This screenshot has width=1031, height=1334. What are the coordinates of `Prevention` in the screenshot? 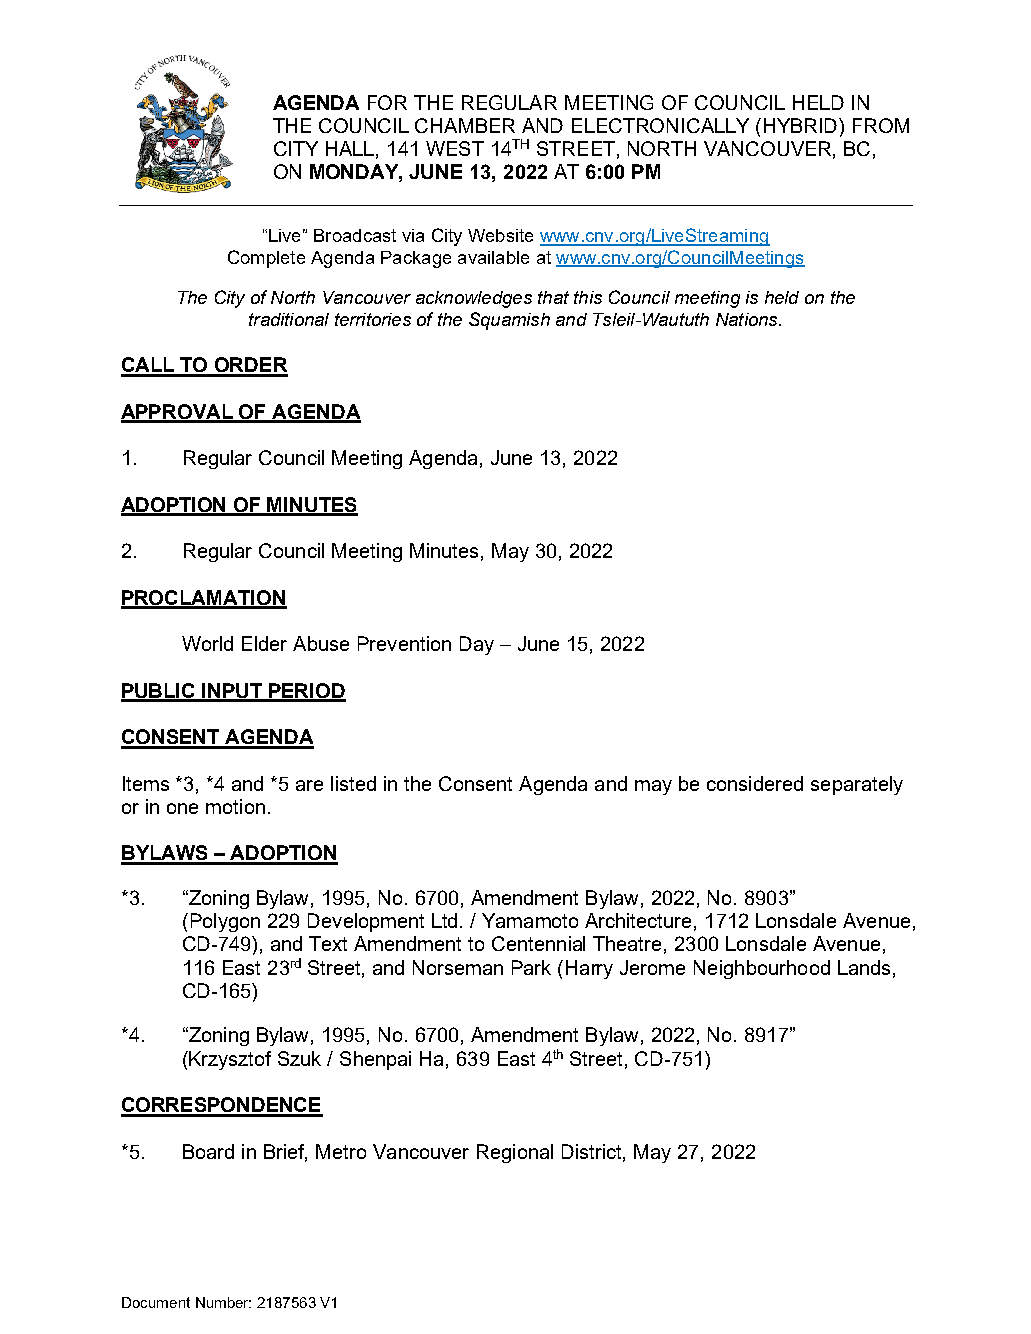 It's located at (404, 643).
